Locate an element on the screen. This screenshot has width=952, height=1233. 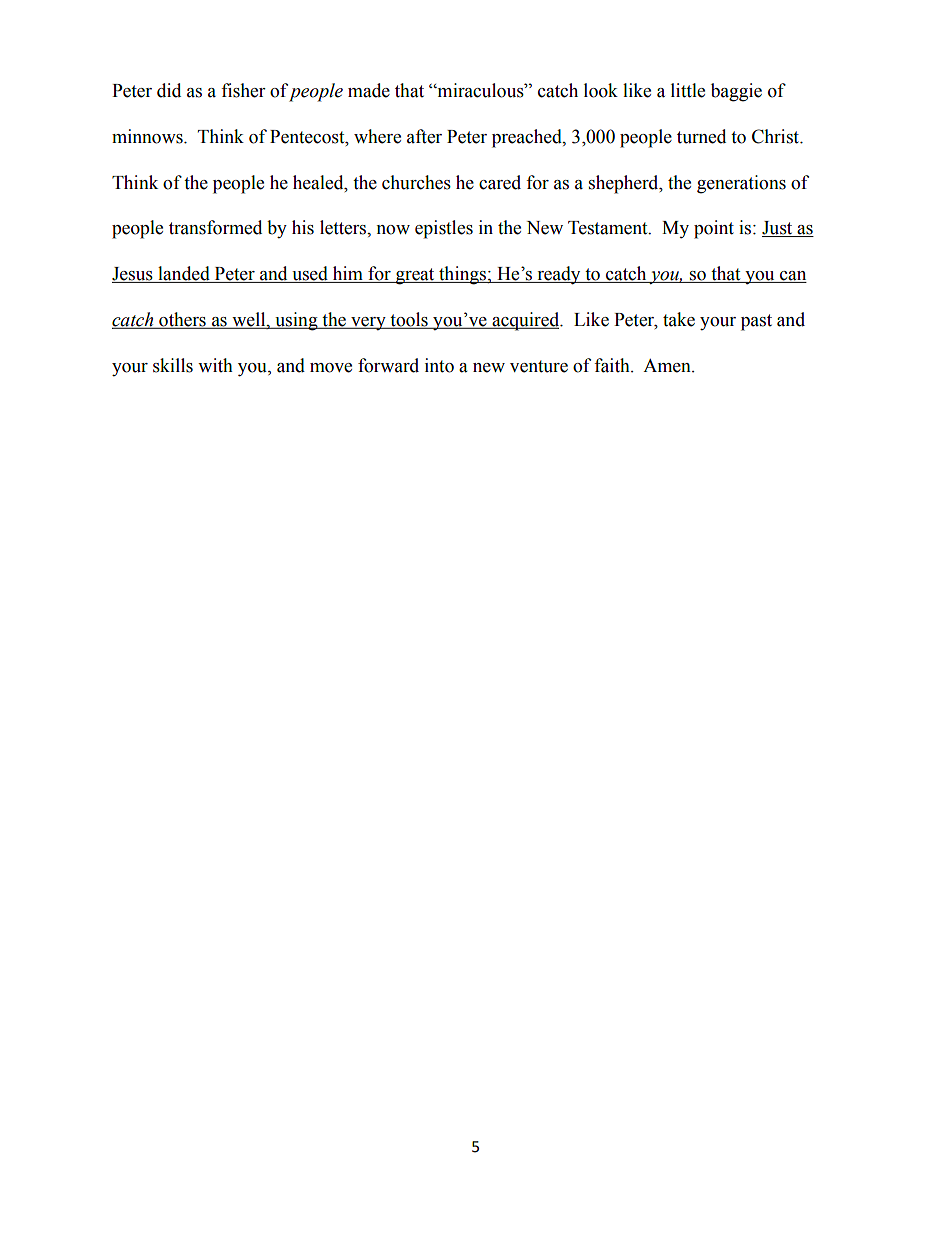
generations is located at coordinates (741, 184).
